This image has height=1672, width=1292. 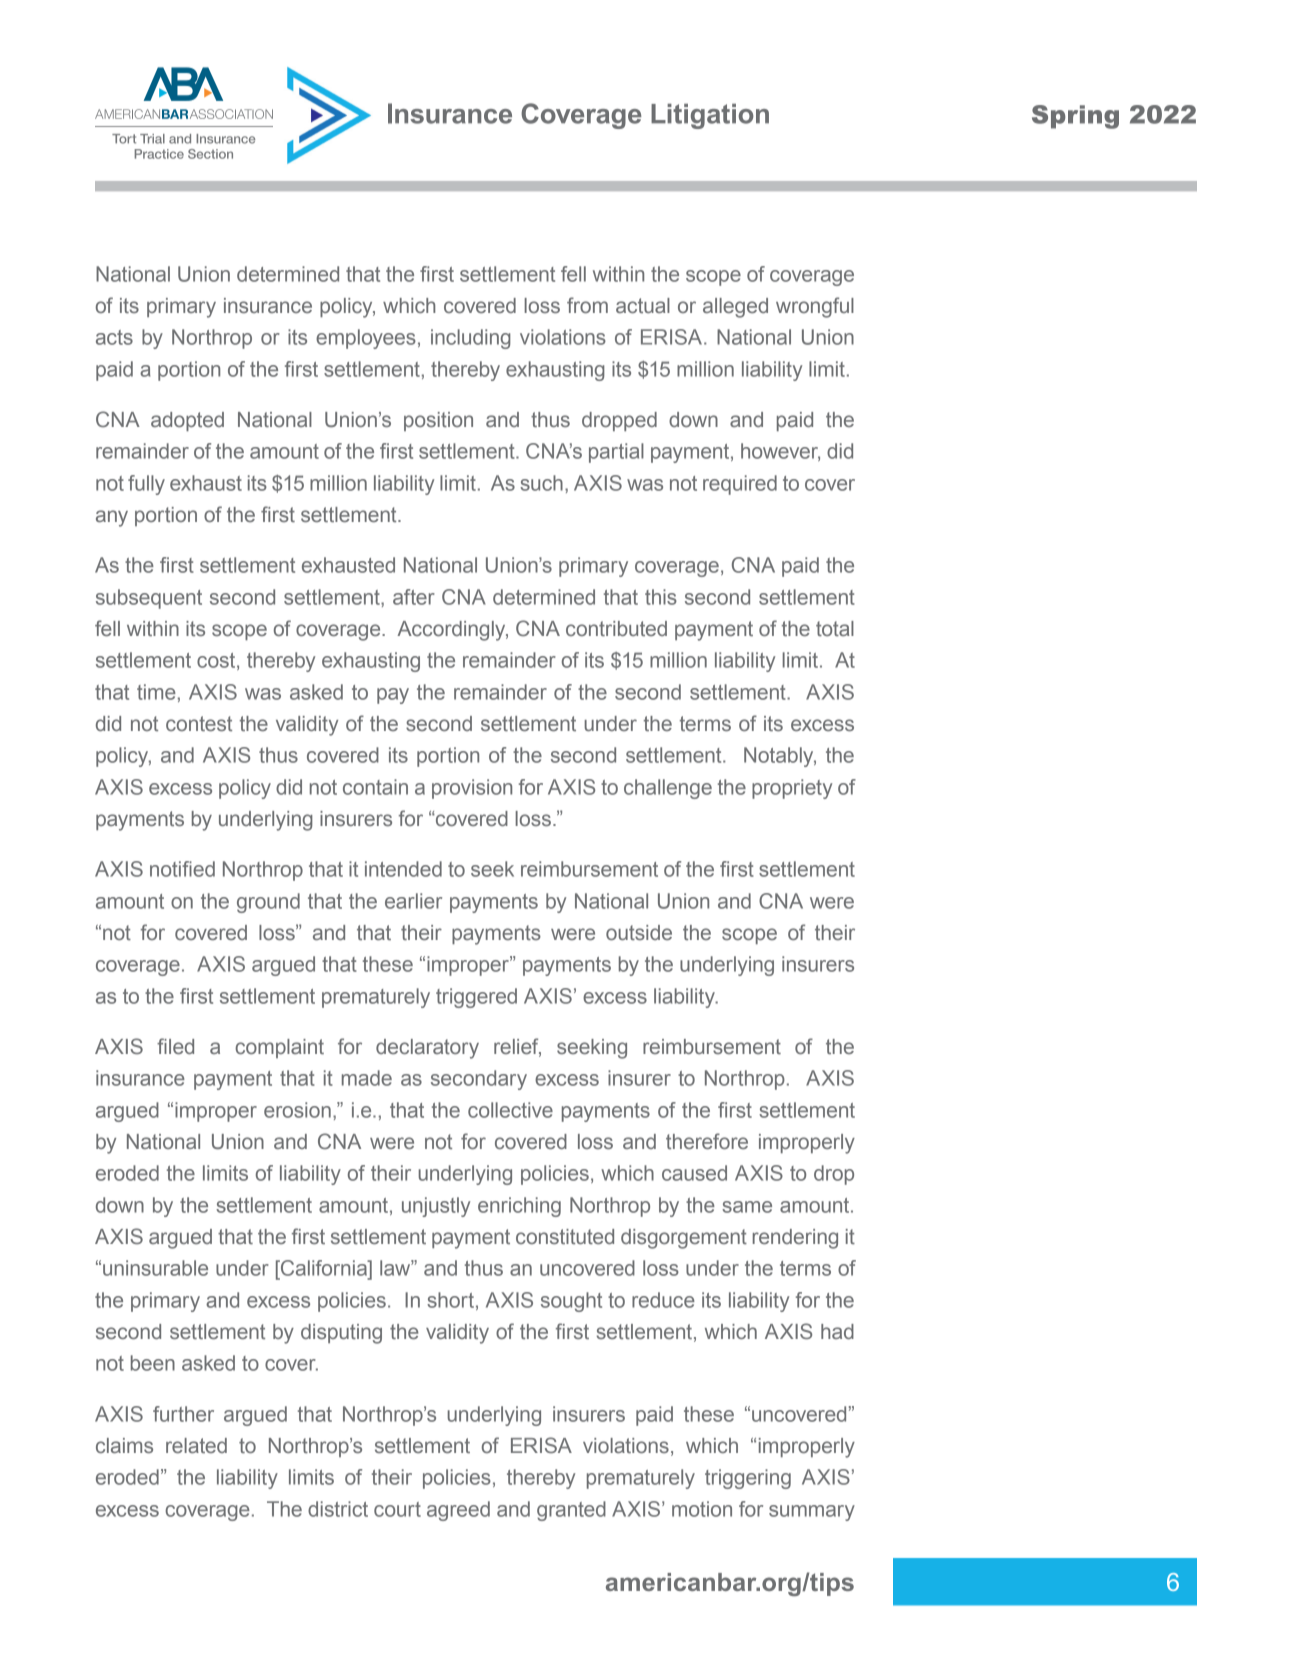 I want to click on Spring, so click(x=1075, y=117).
